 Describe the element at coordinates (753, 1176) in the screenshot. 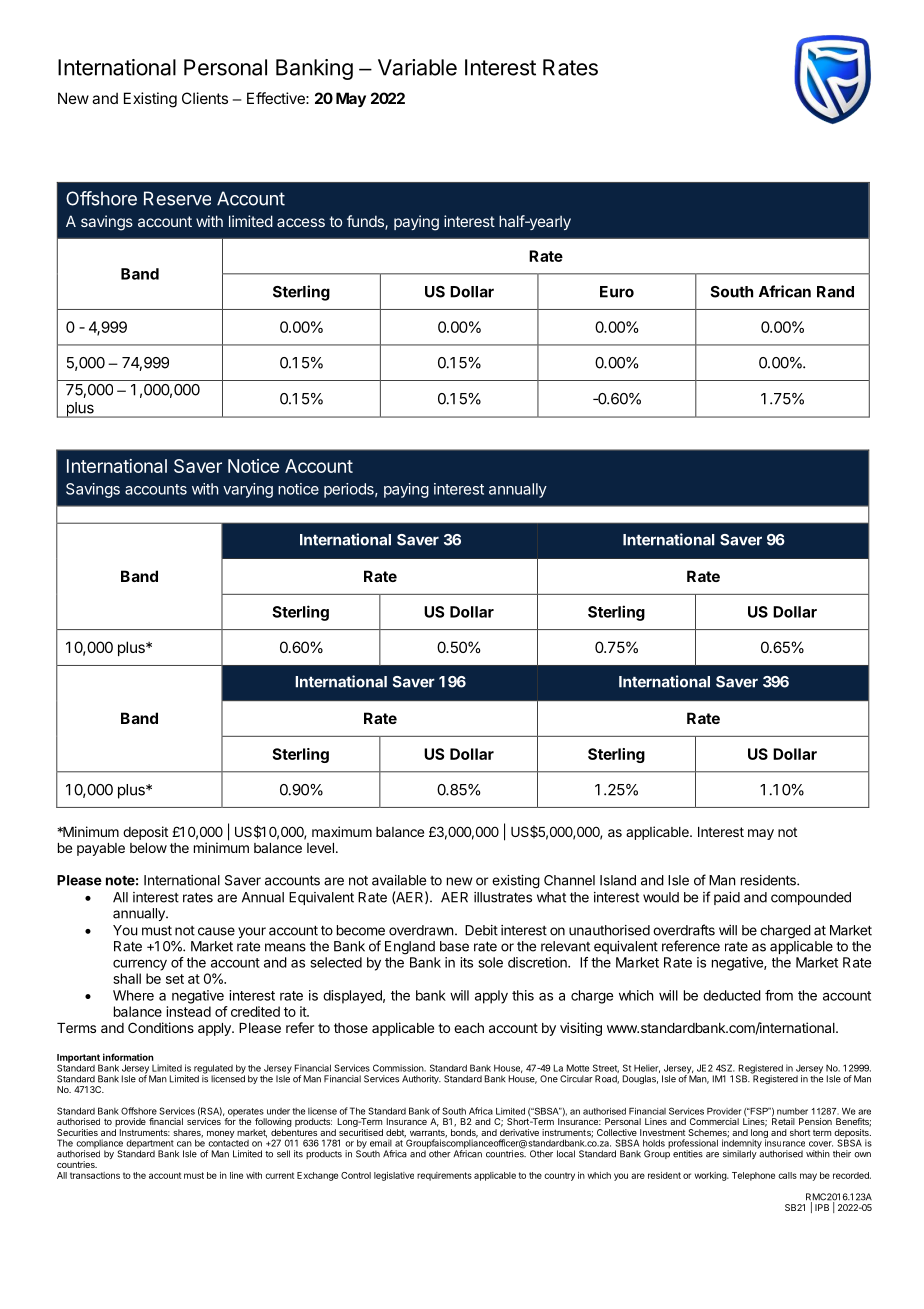

I see `Telephone` at that location.
